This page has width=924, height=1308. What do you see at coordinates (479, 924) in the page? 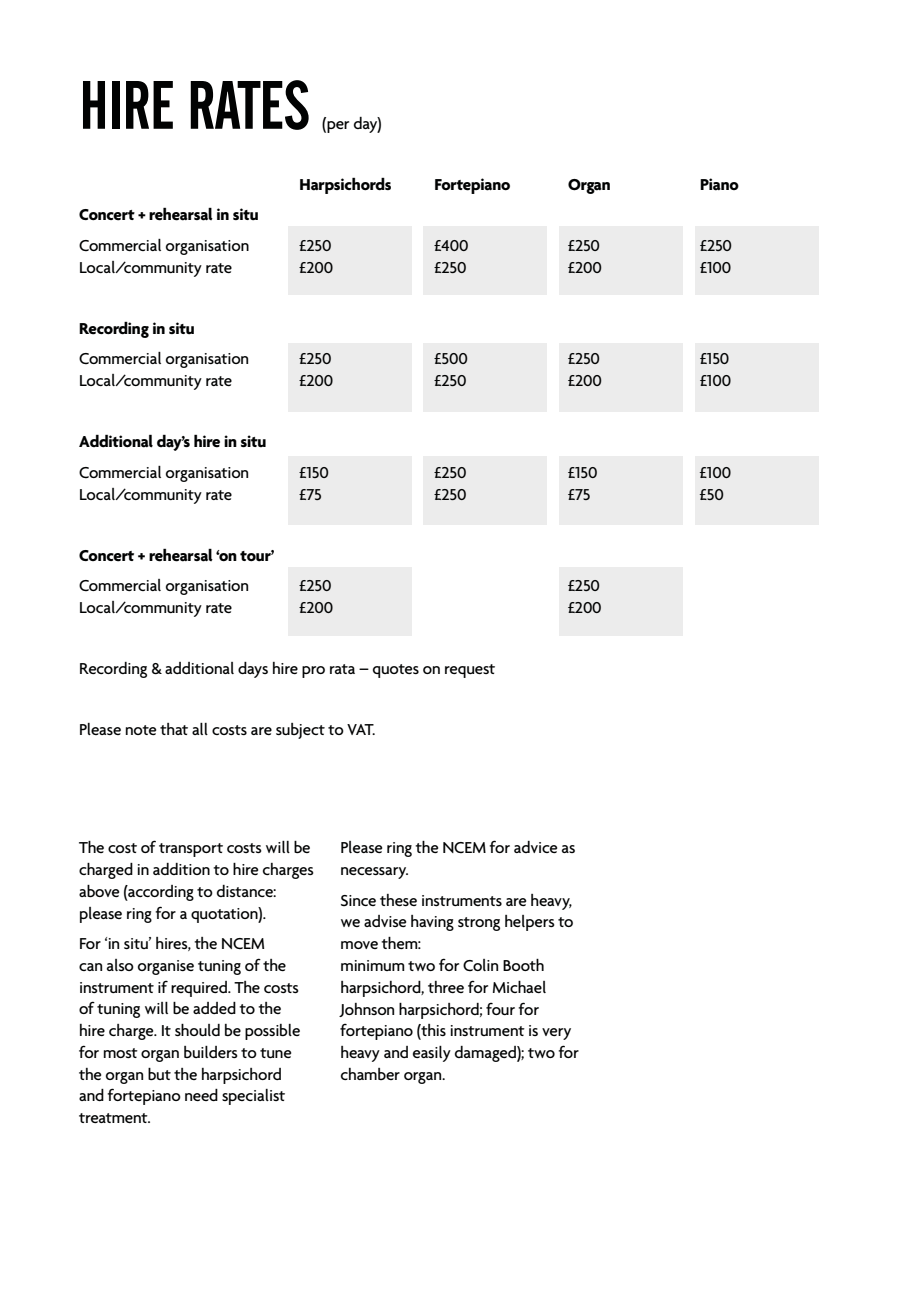
I see `strong` at bounding box center [479, 924].
